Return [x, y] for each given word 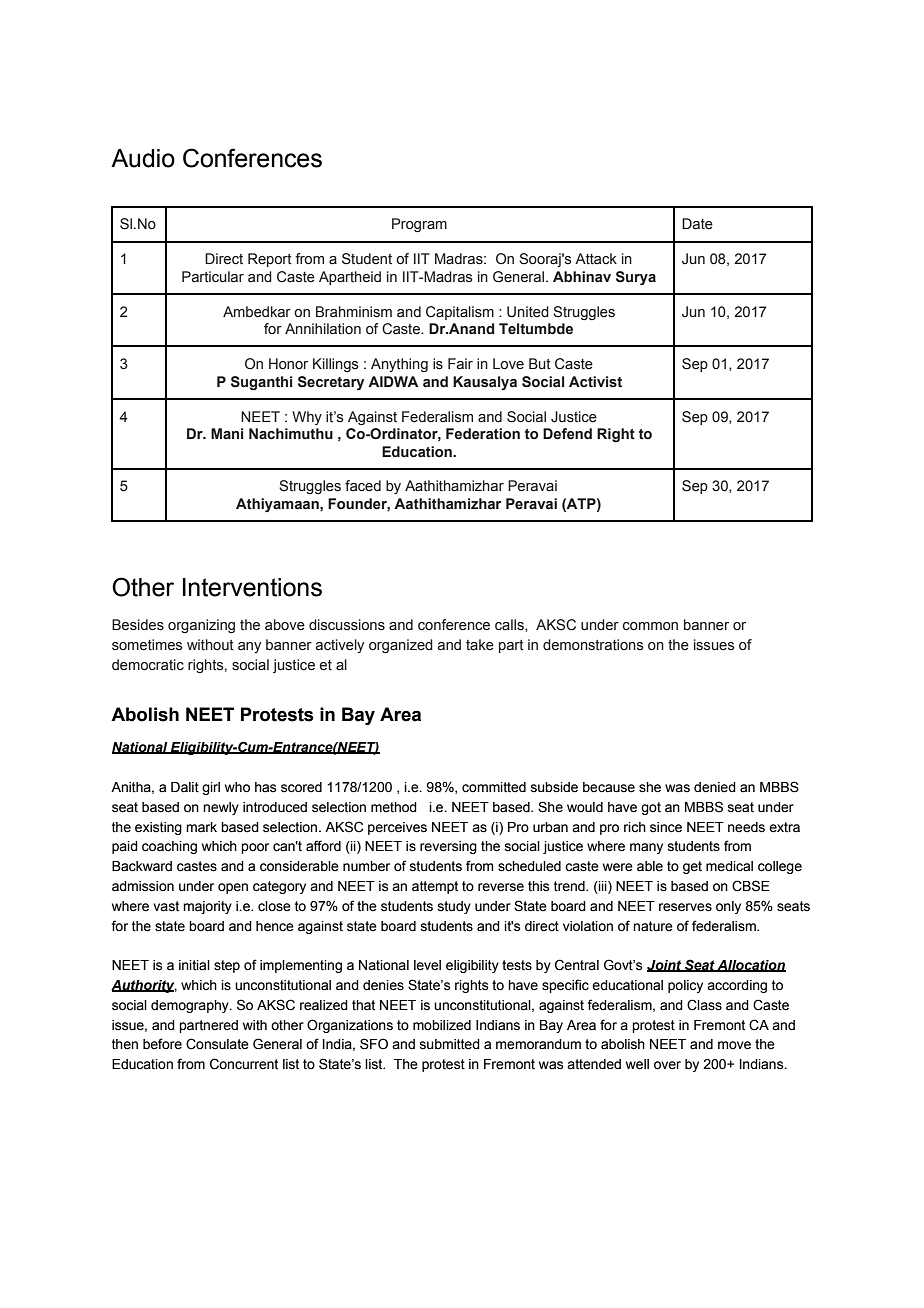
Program [419, 225]
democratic [148, 665]
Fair [460, 364]
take [480, 645]
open [233, 888]
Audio [143, 158]
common [650, 626]
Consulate [217, 1044]
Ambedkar [257, 312]
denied [715, 787]
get [692, 867]
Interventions [252, 587]
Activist [595, 382]
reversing [448, 847]
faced [363, 486]
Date [697, 224]
